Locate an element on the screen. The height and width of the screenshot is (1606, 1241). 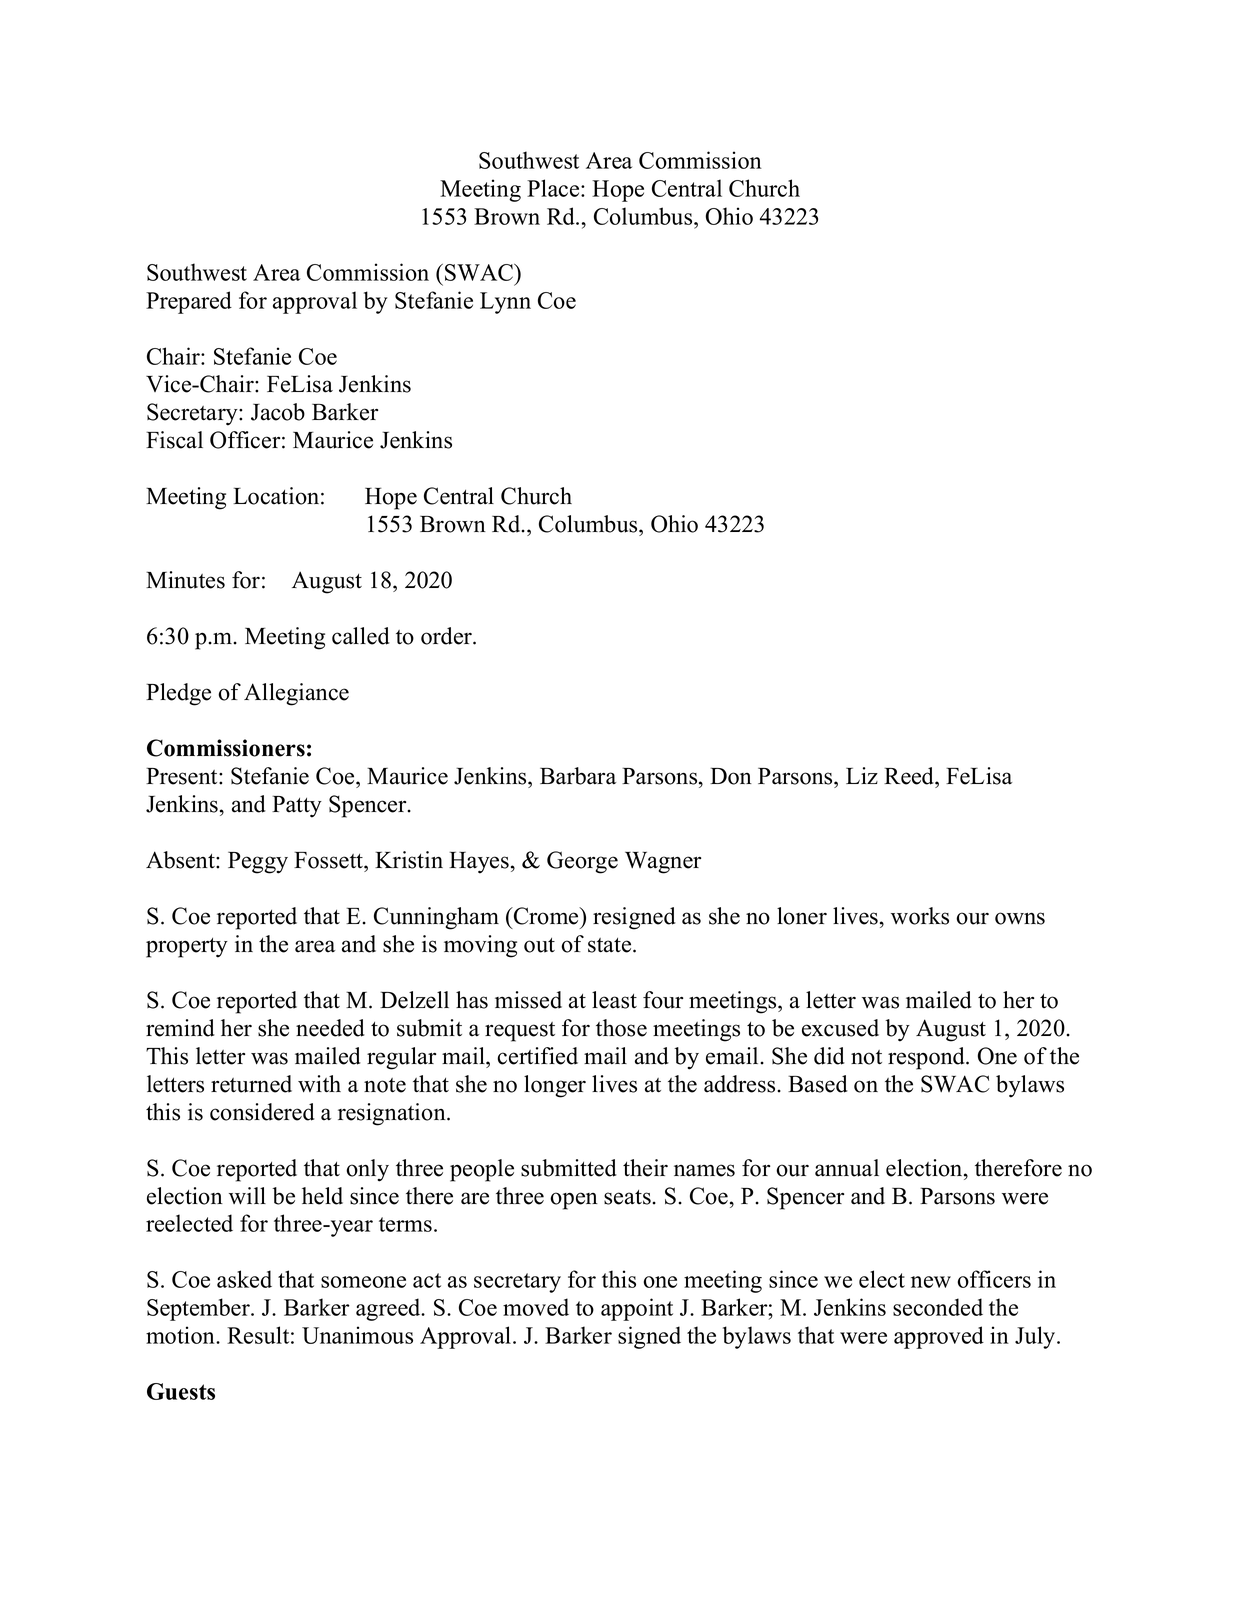
Unanimous is located at coordinates (357, 1335).
